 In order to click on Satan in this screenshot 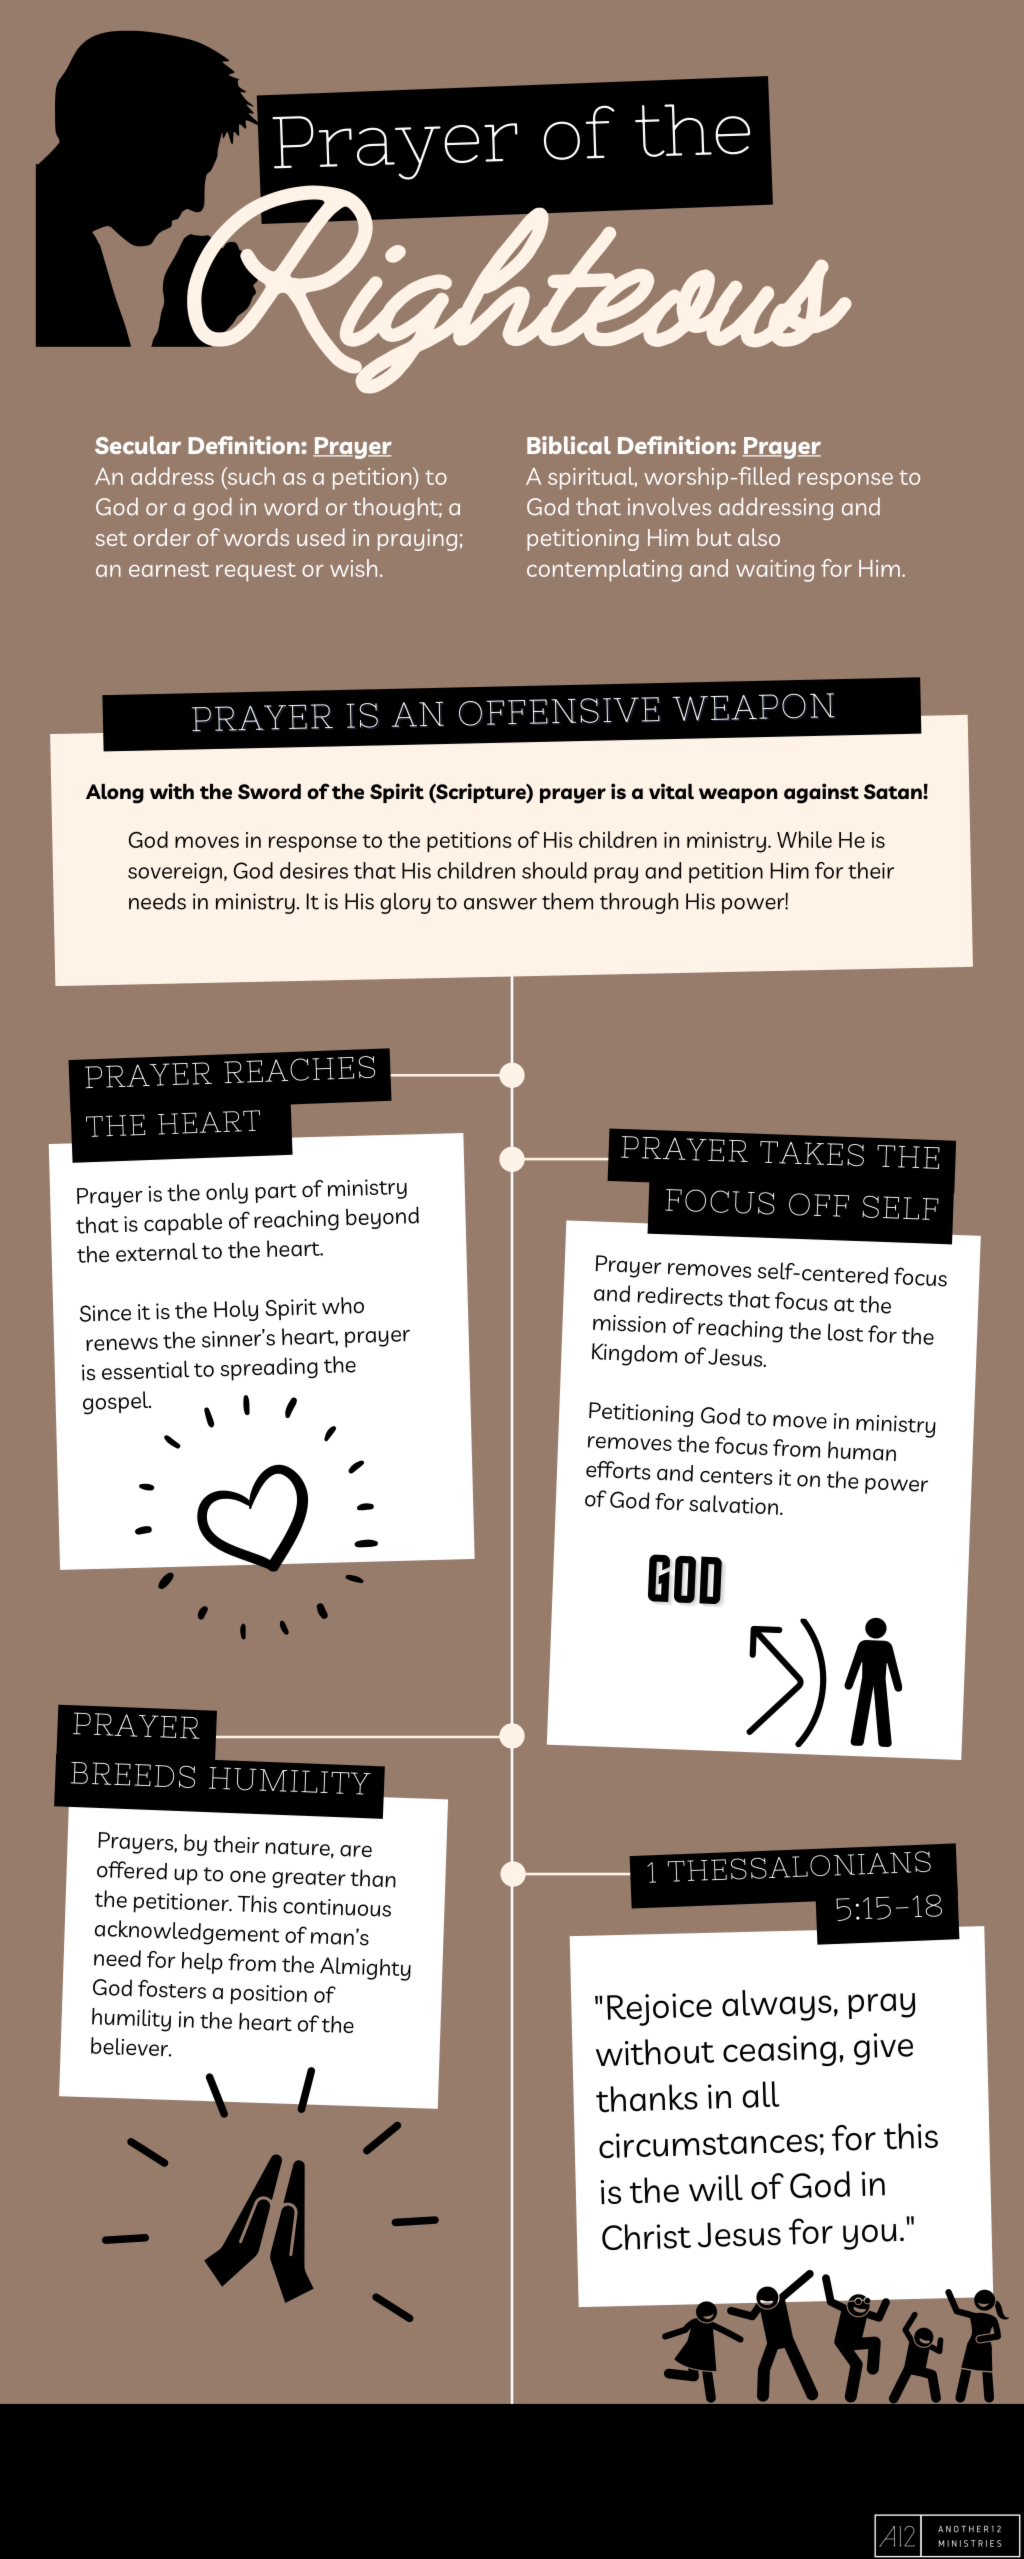, I will do `click(894, 791)`.
